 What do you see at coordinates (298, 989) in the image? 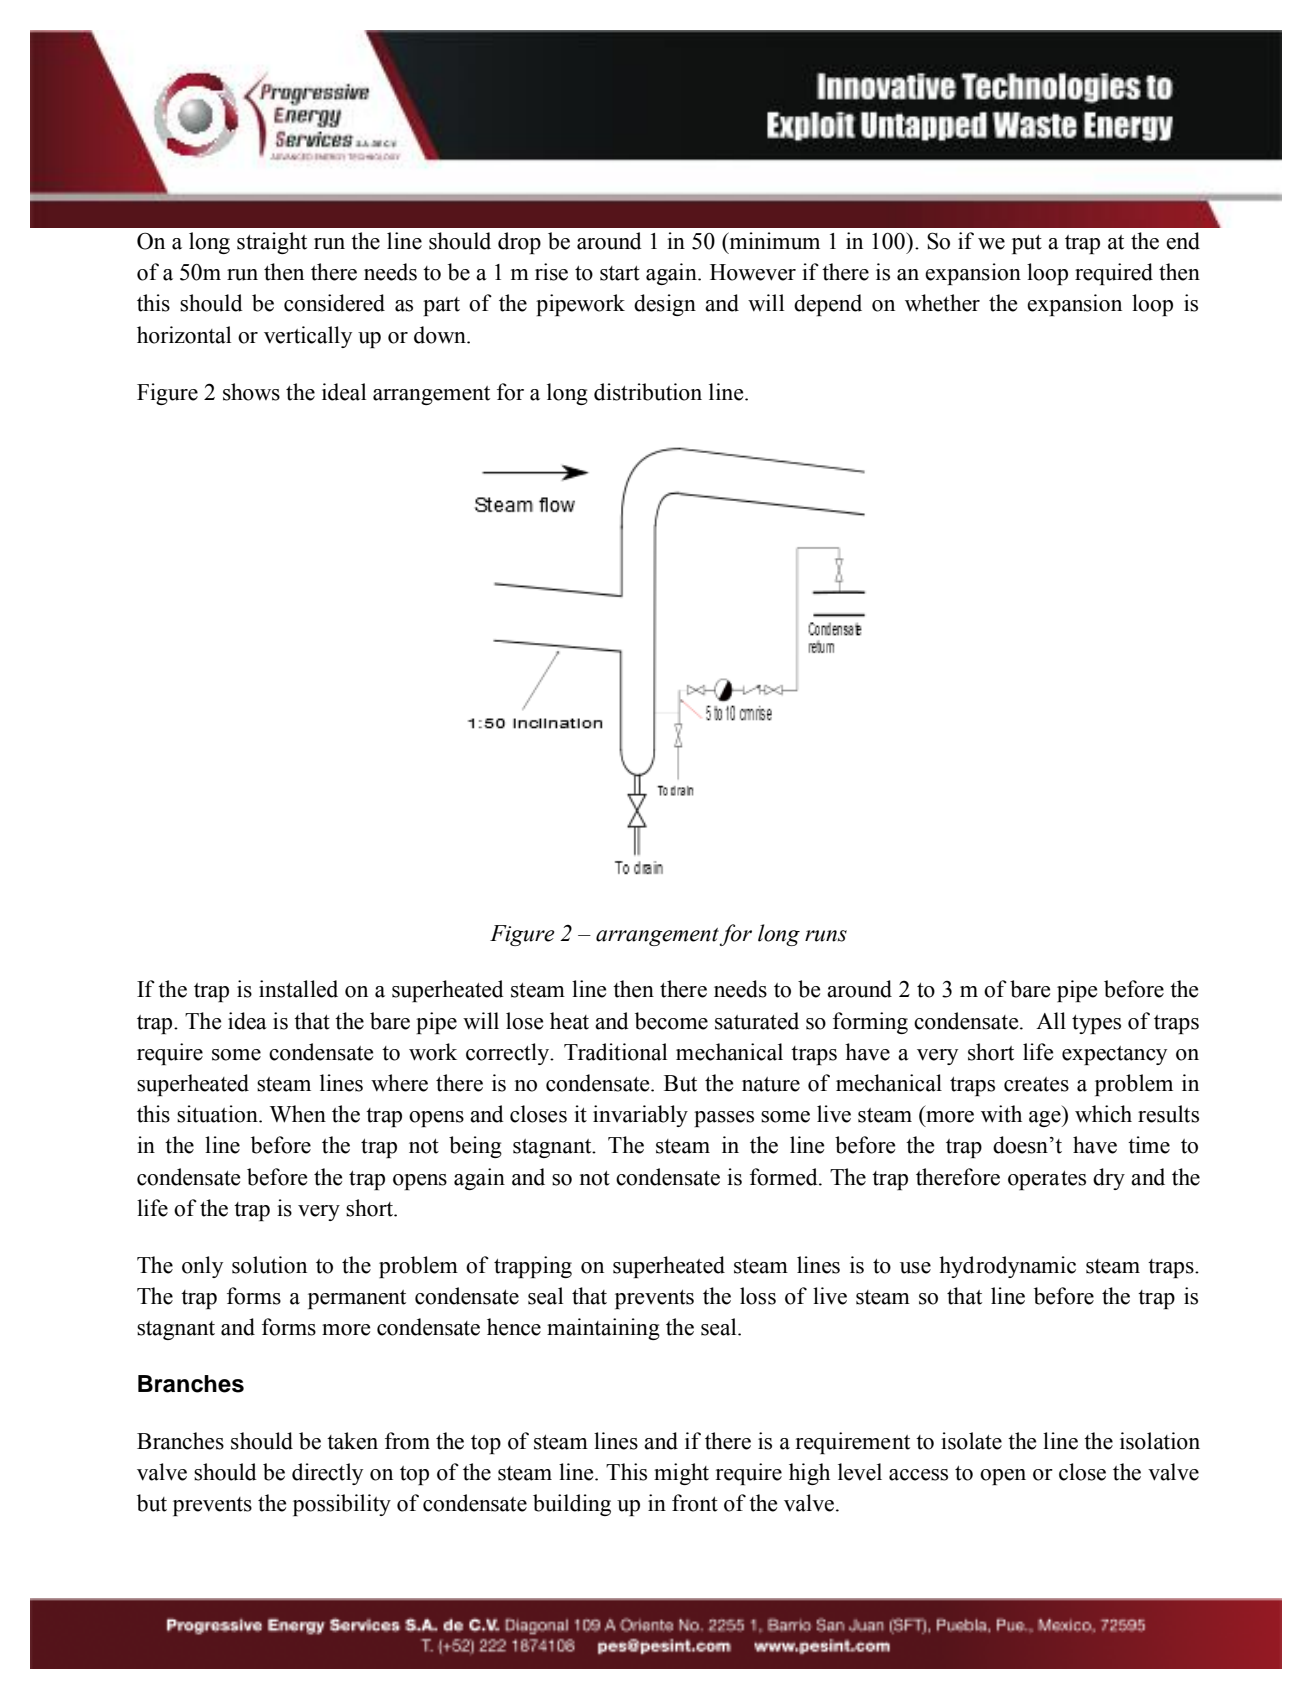
I see `installed` at bounding box center [298, 989].
